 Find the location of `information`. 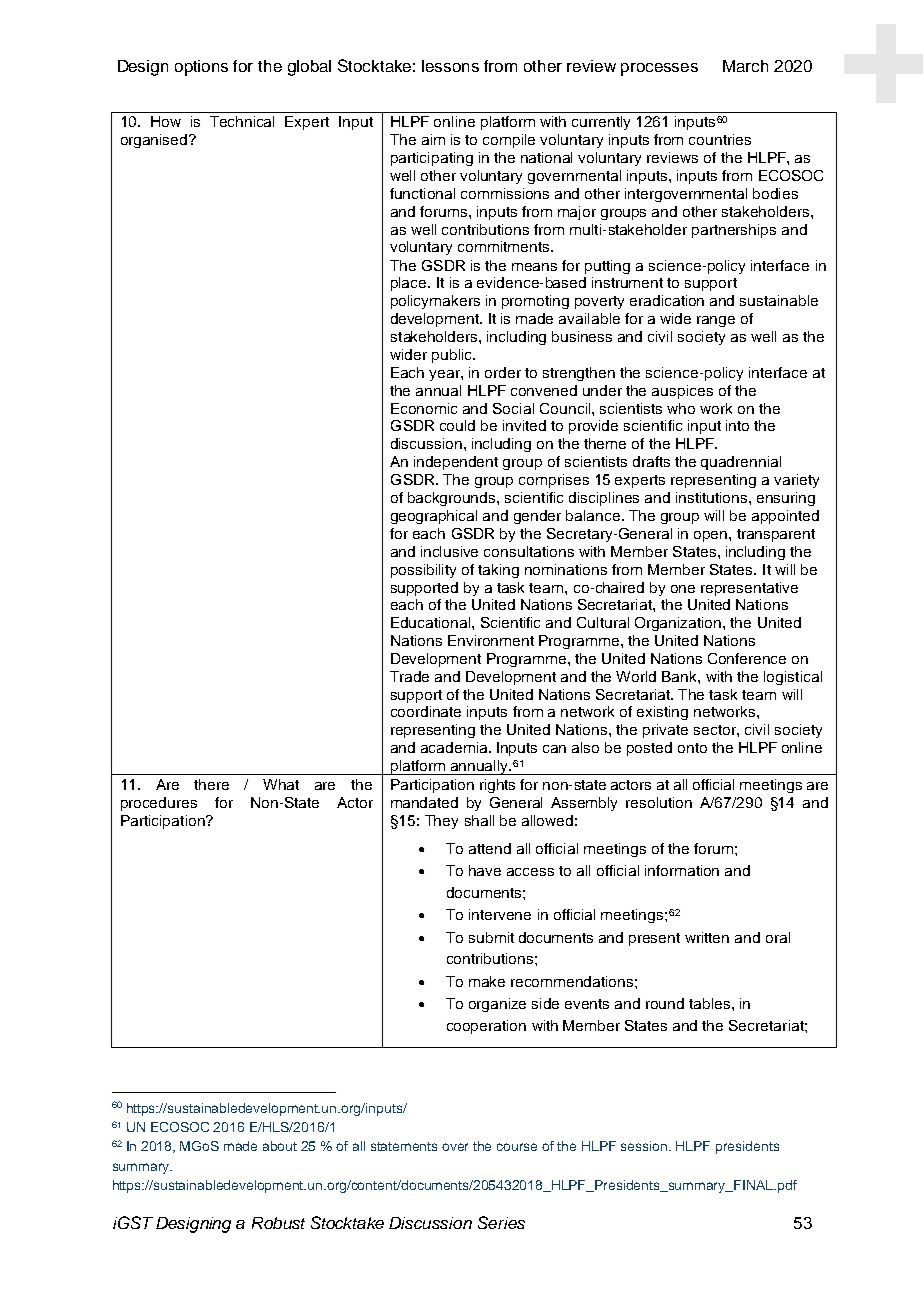

information is located at coordinates (682, 870).
